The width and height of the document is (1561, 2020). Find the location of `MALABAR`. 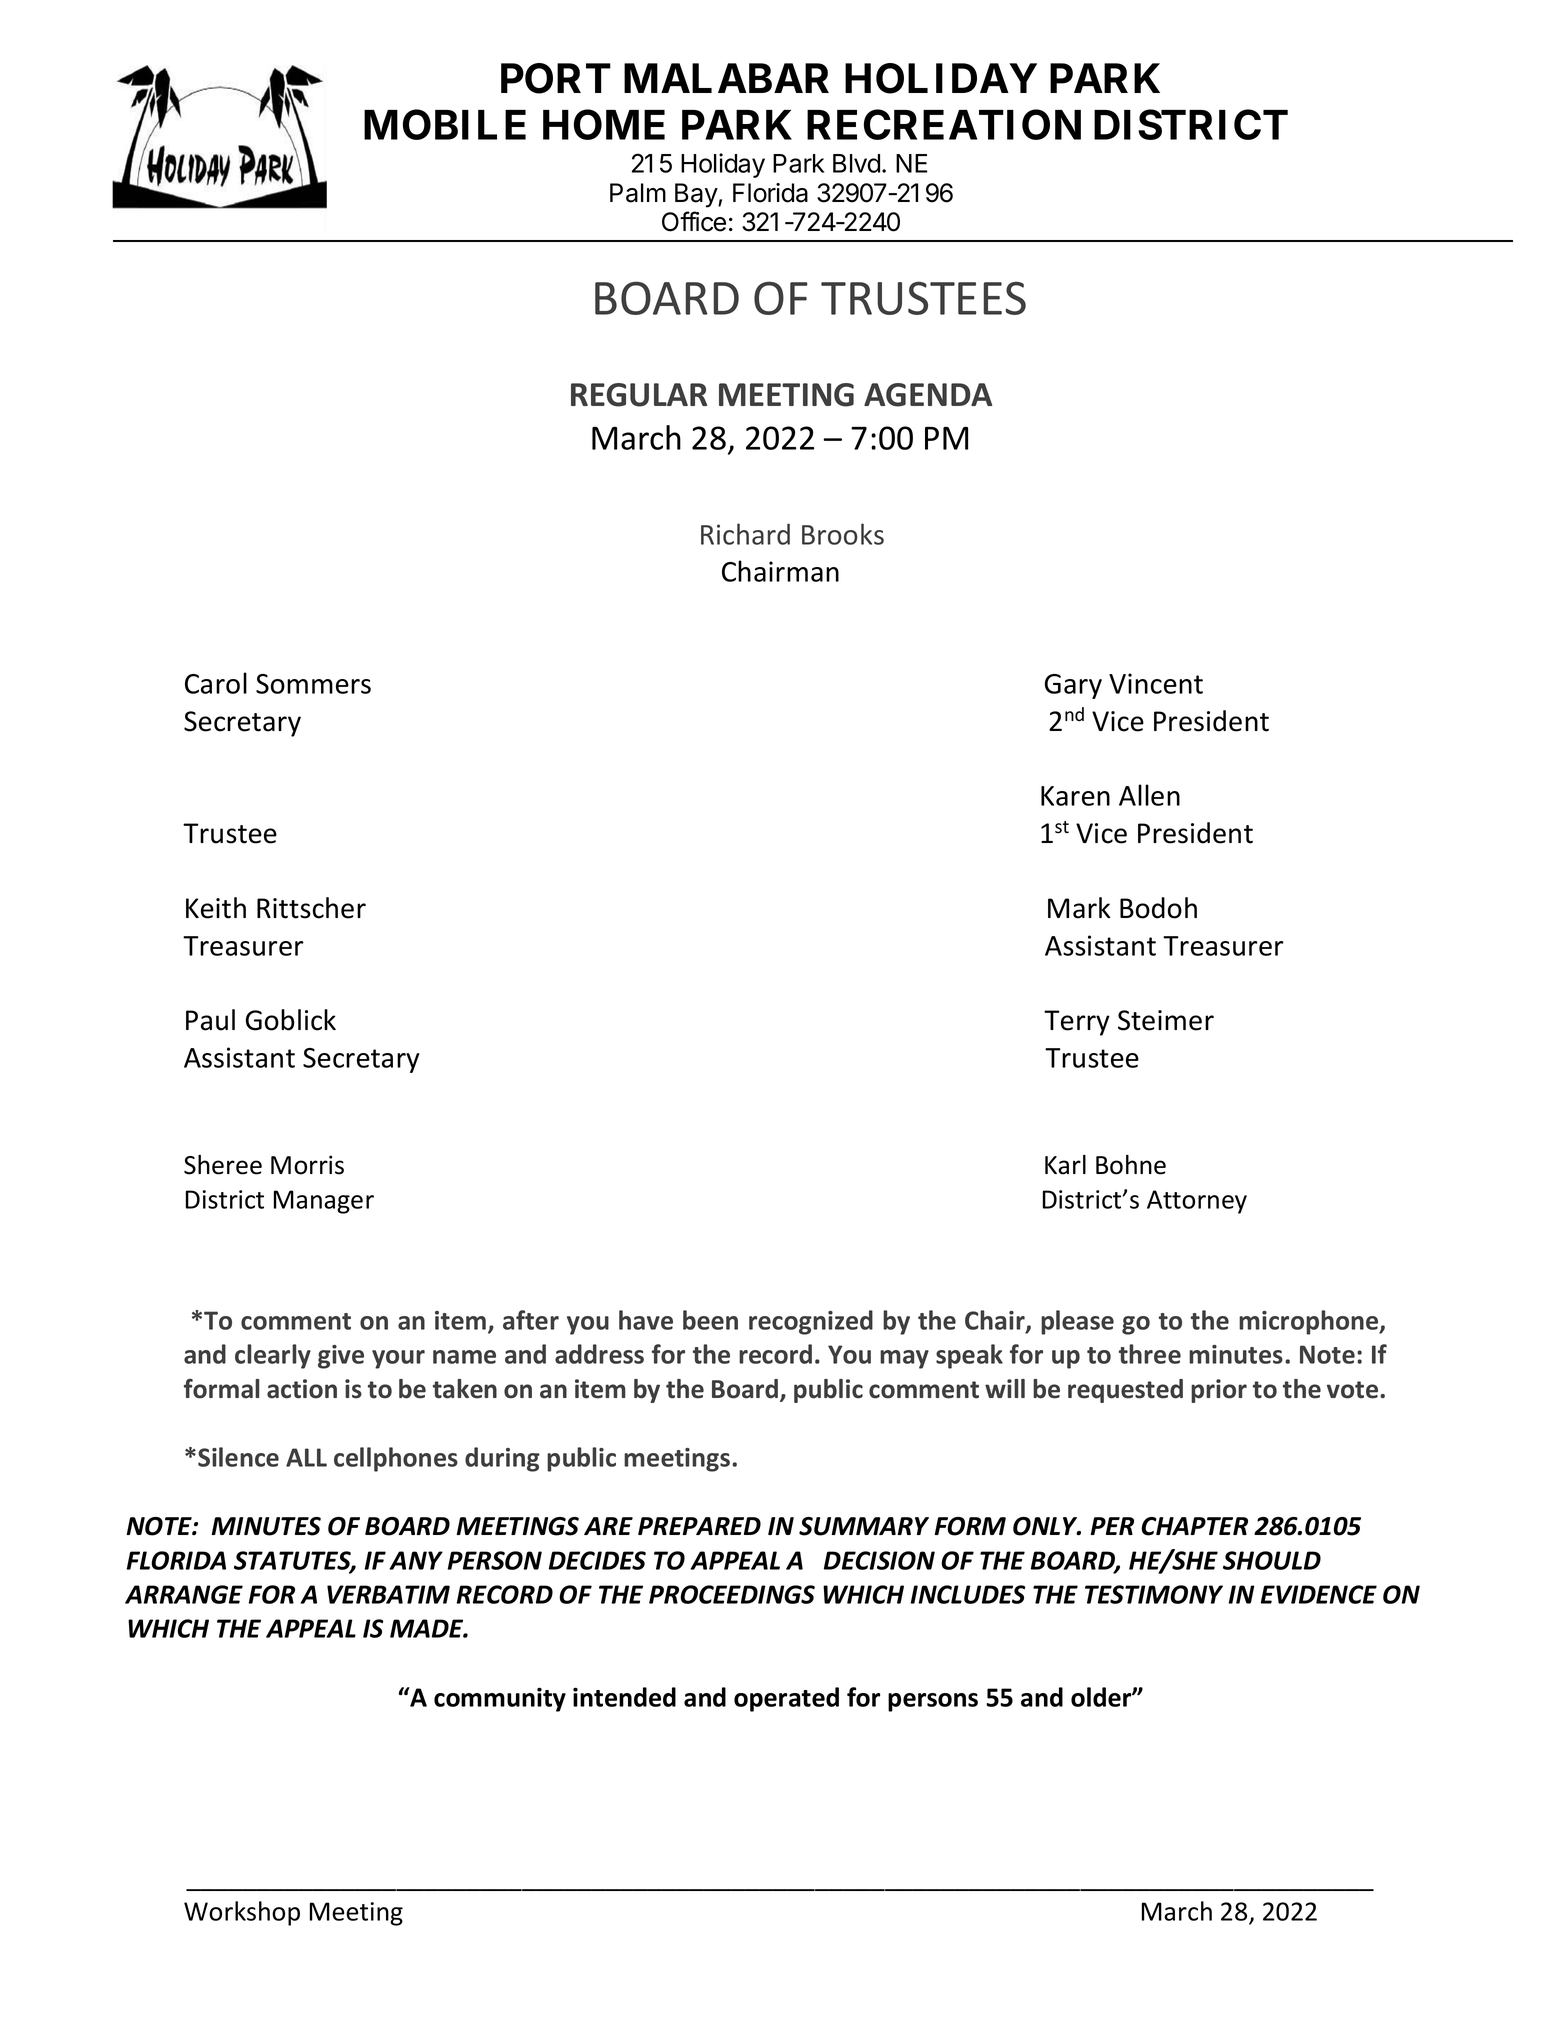

MALABAR is located at coordinates (726, 78).
